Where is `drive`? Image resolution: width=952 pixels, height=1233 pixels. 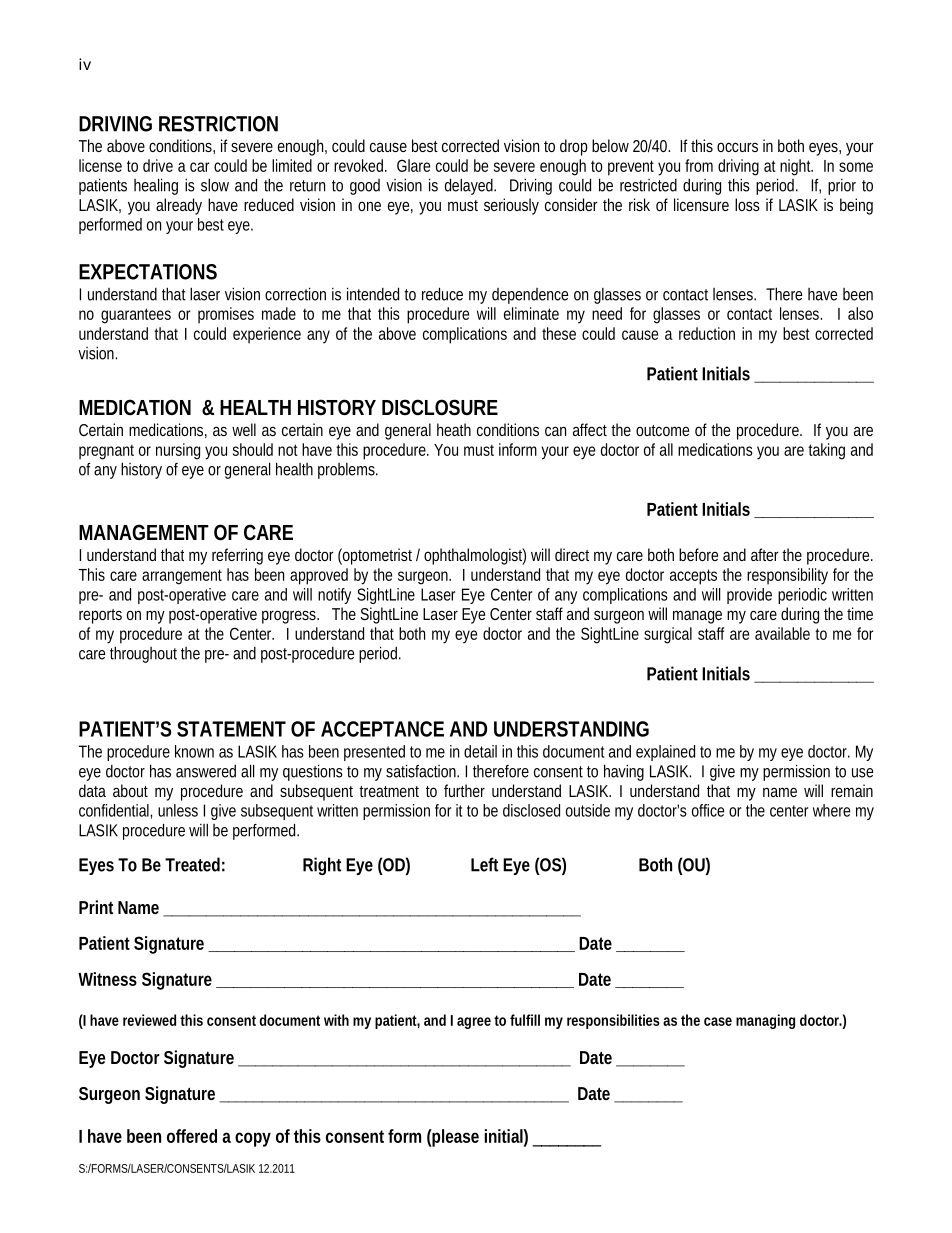 drive is located at coordinates (158, 165).
